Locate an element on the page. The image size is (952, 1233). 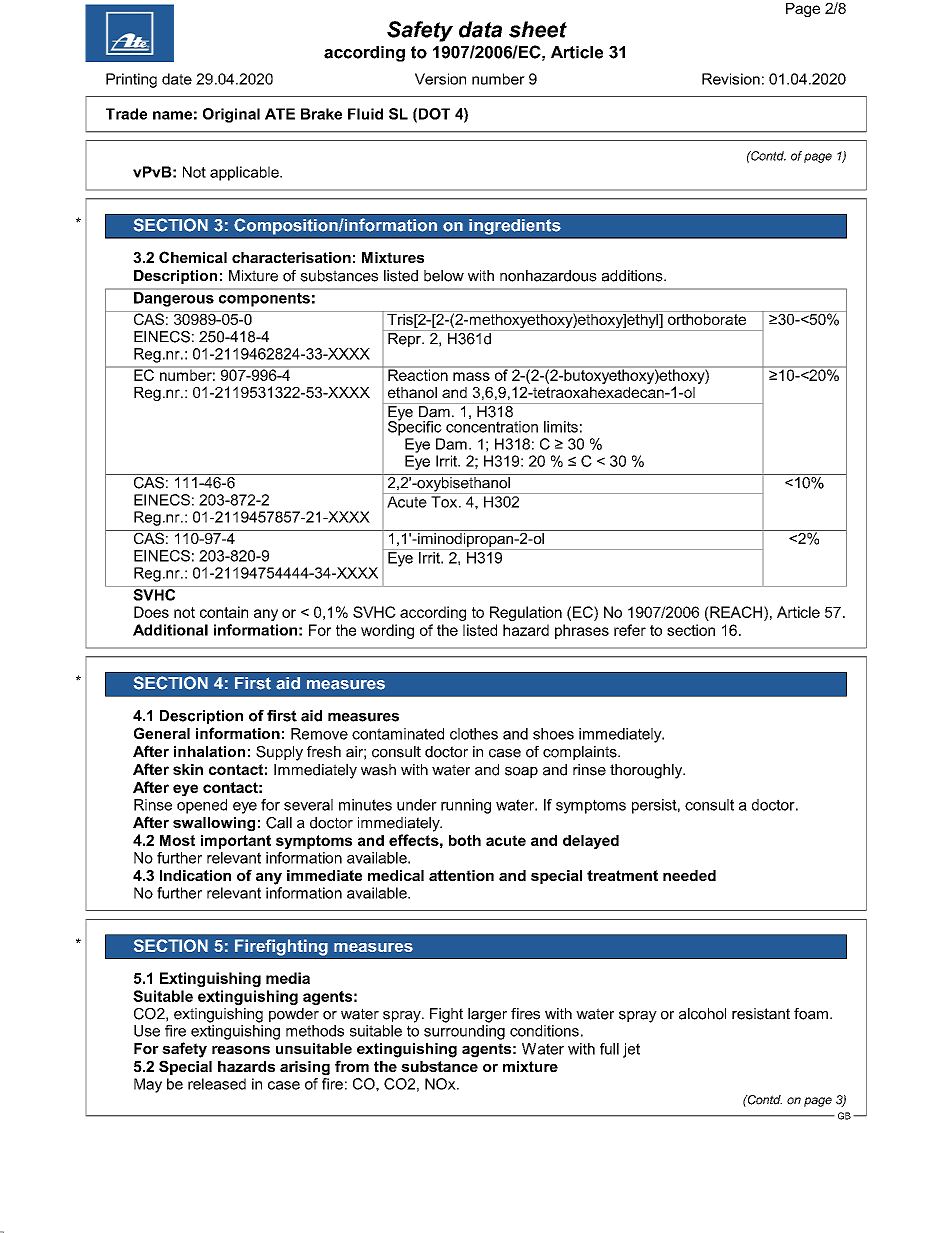
Revision is located at coordinates (731, 79).
